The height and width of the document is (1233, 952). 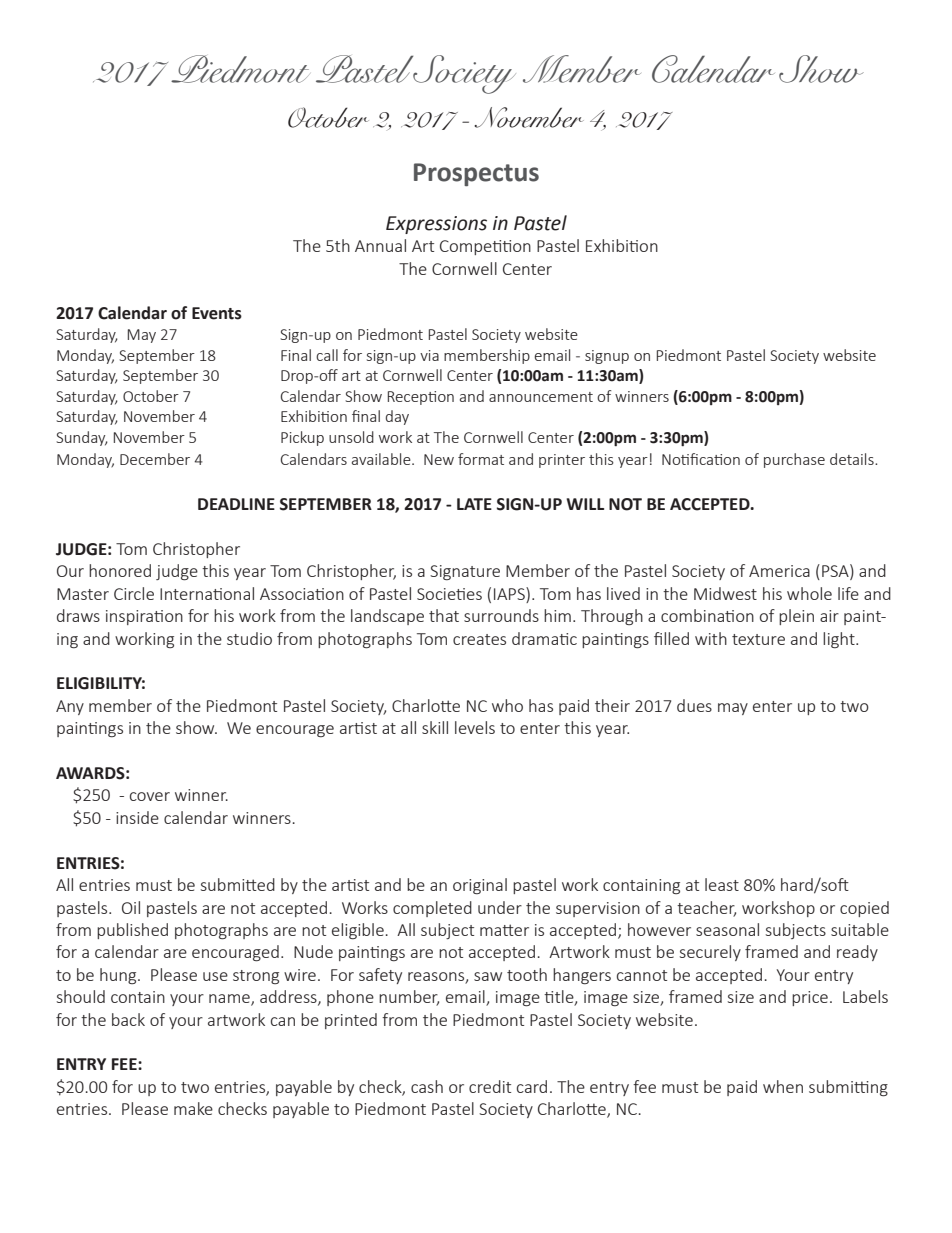 What do you see at coordinates (476, 174) in the document?
I see `Prospectus` at bounding box center [476, 174].
